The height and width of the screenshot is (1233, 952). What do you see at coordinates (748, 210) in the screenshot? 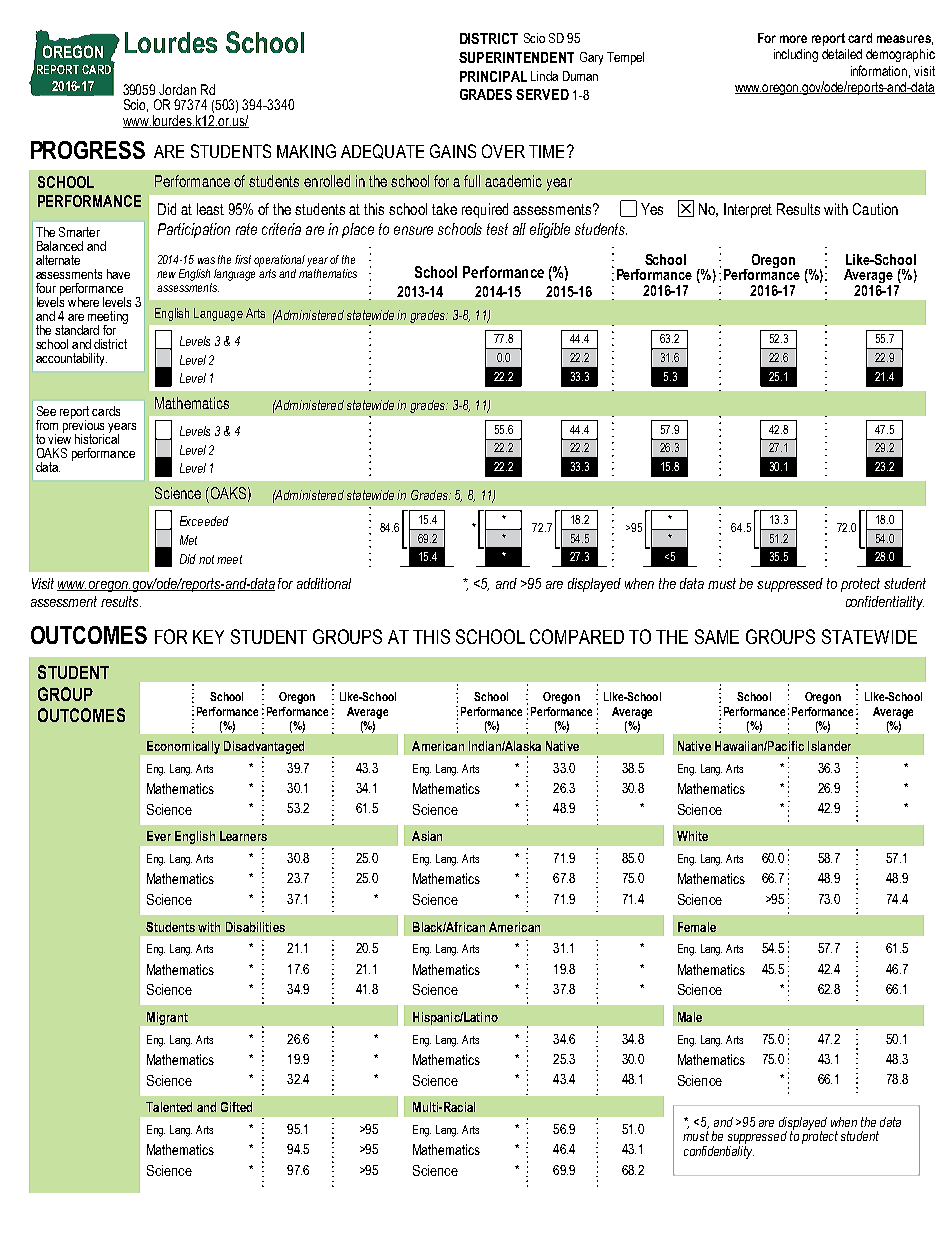
I see `Interpret` at bounding box center [748, 210].
